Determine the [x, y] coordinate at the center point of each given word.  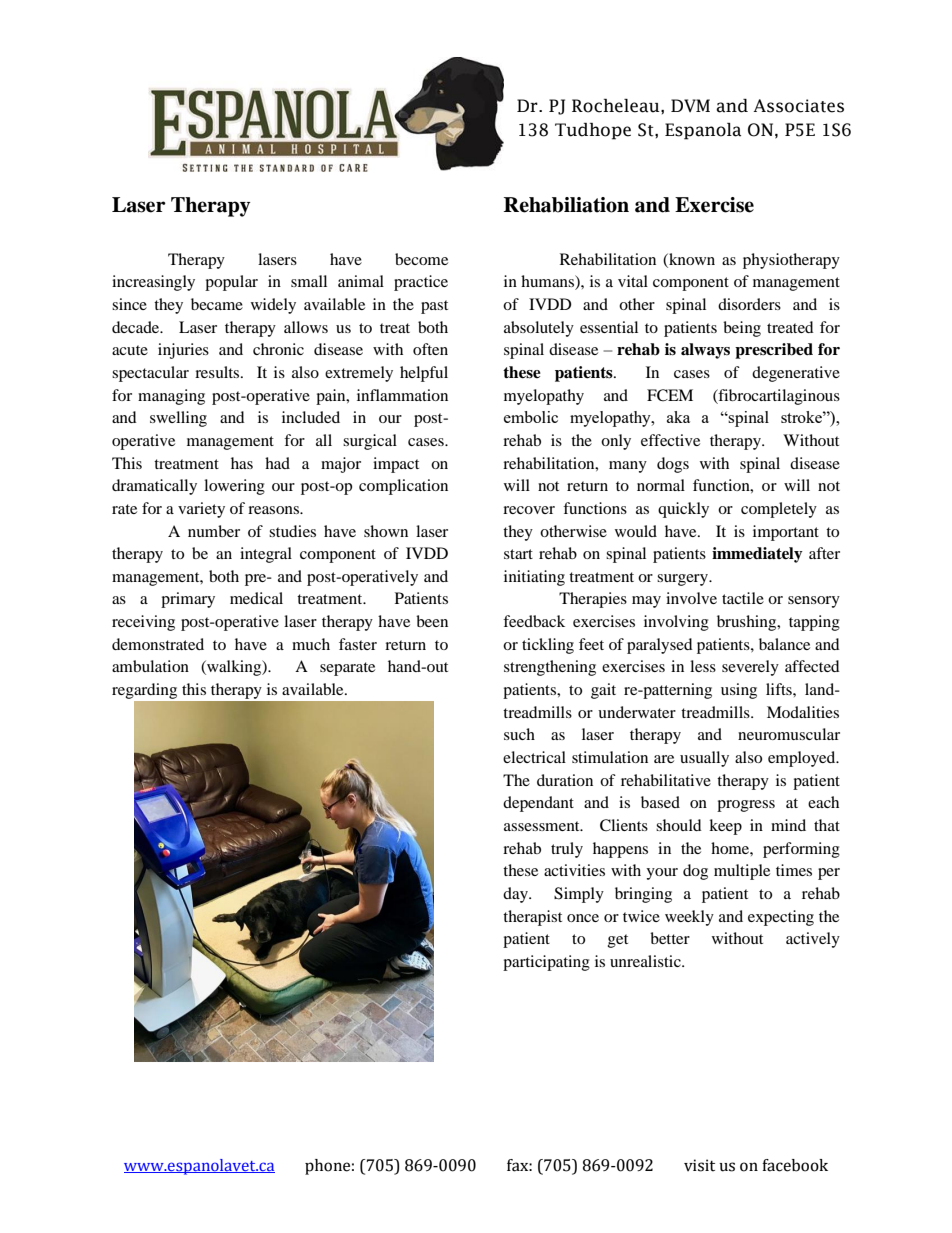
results [218, 372]
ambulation [150, 666]
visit [699, 1165]
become [421, 259]
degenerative [796, 374]
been [432, 621]
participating [546, 963]
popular [231, 283]
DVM [690, 105]
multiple [742, 872]
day [516, 895]
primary [188, 600]
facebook [795, 1165]
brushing [748, 623]
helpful [424, 374]
